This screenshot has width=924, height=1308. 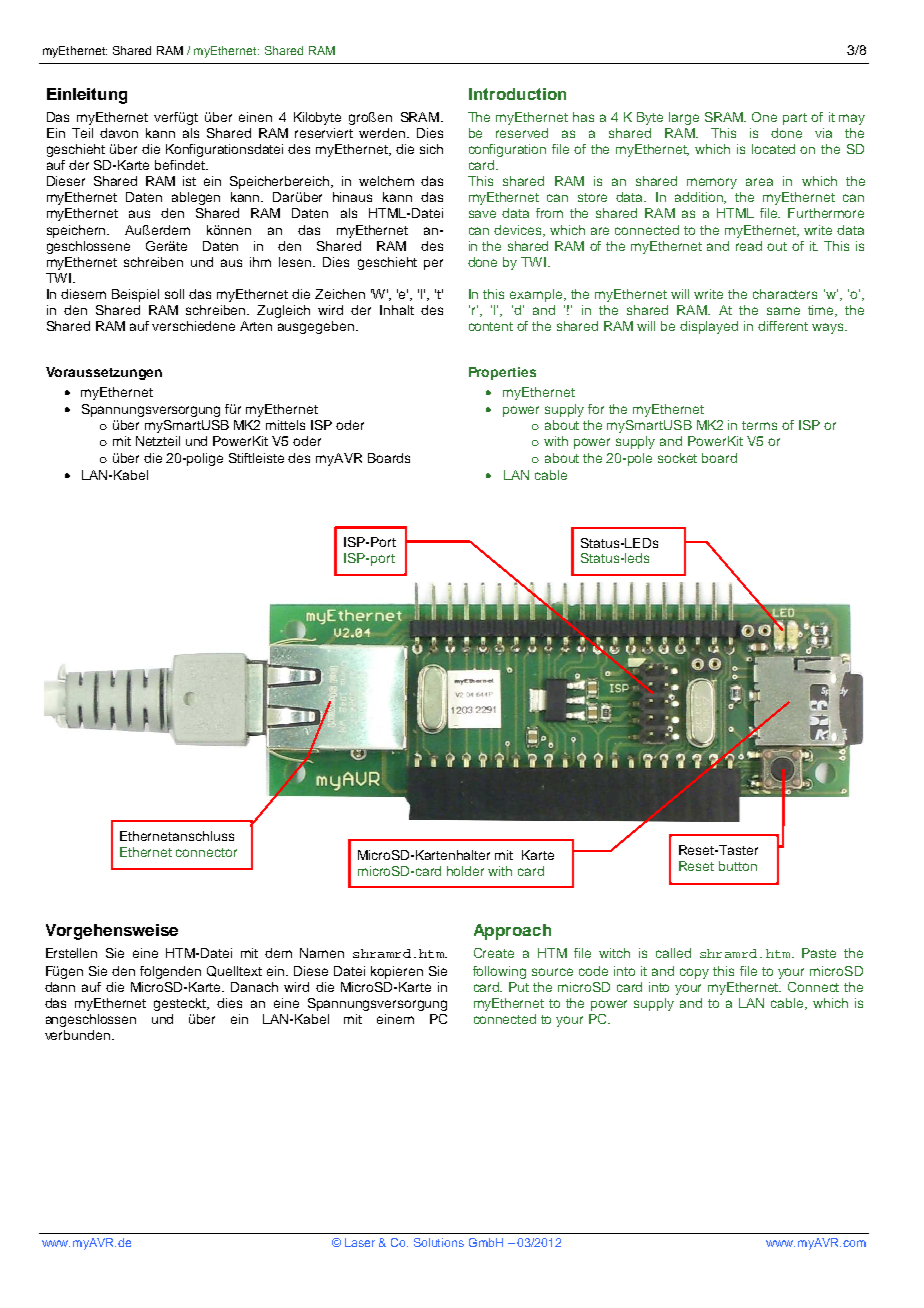 I want to click on Create, so click(x=494, y=953).
